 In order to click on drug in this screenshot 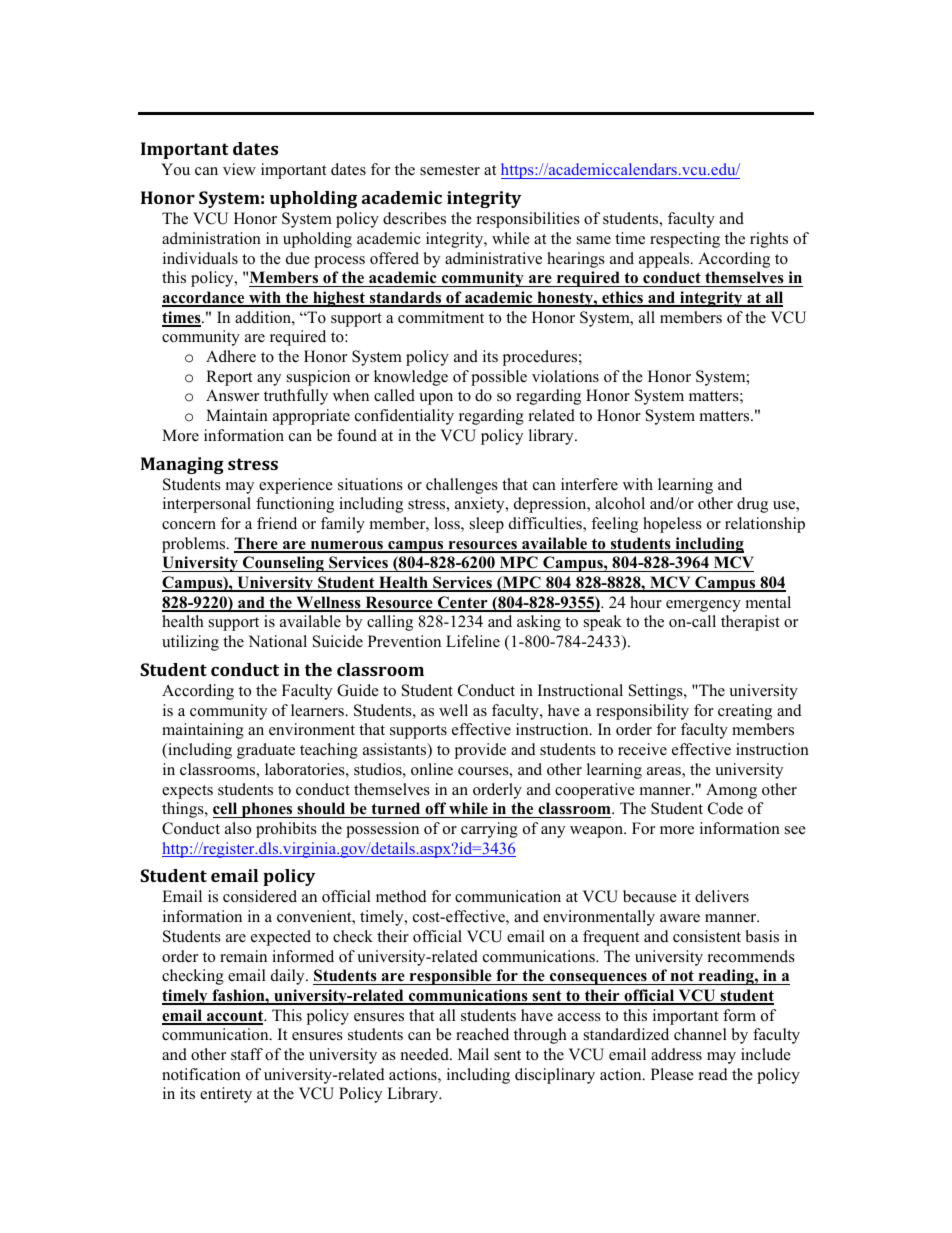, I will do `click(752, 505)`.
